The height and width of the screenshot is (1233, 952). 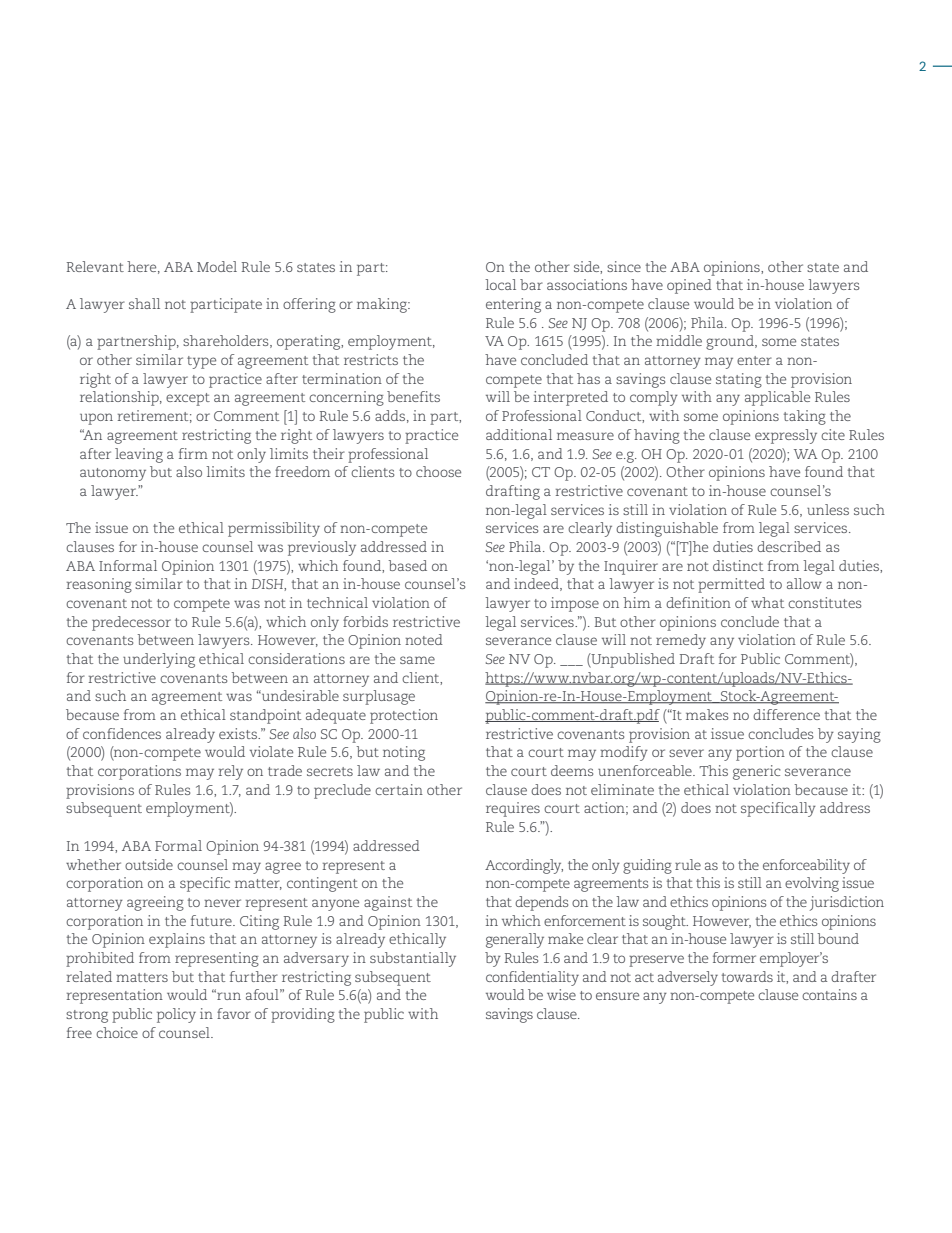 I want to click on described, so click(x=789, y=546).
